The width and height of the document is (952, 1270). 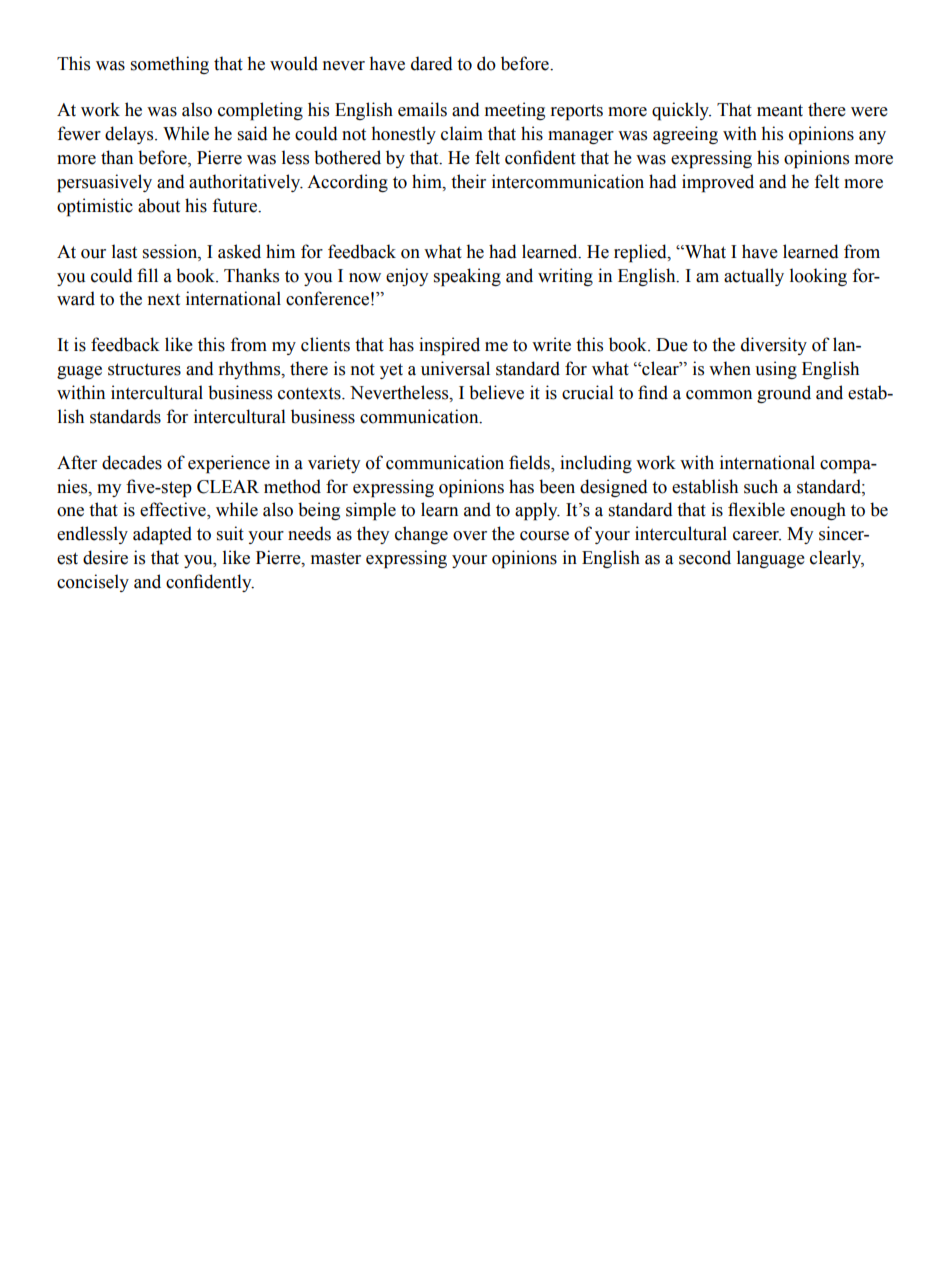 What do you see at coordinates (784, 394) in the document?
I see `ground` at bounding box center [784, 394].
